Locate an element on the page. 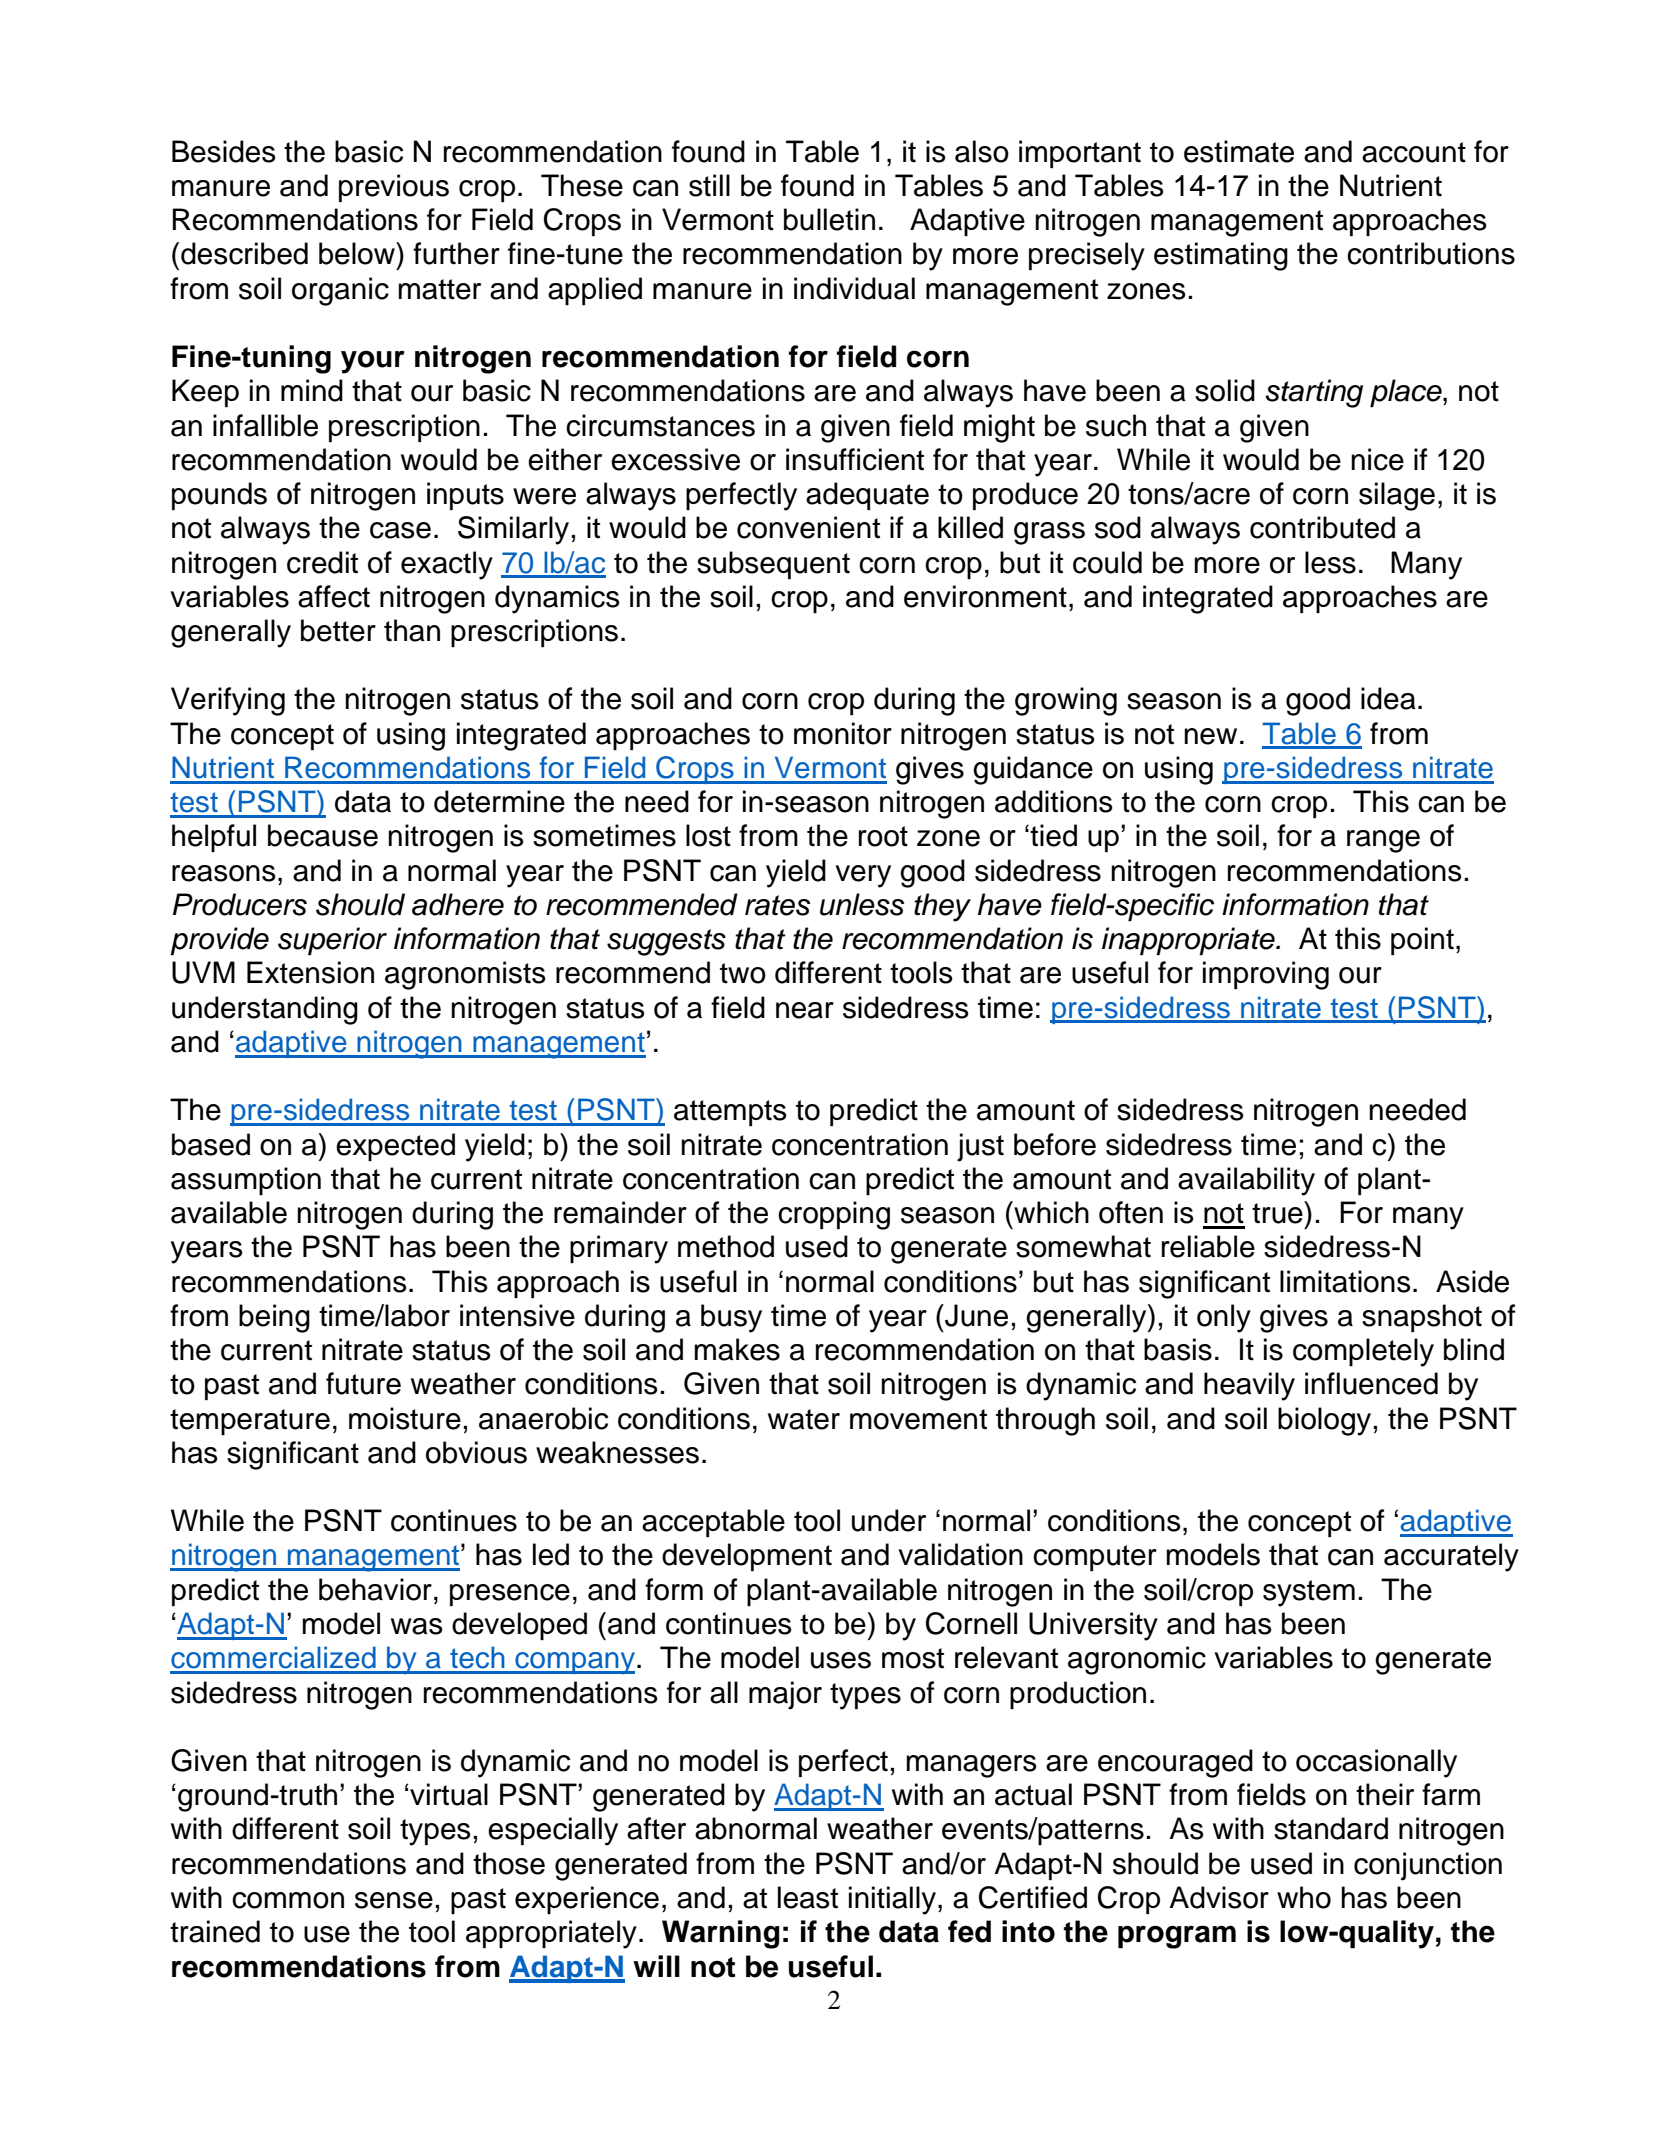 The image size is (1656, 2144). Extension is located at coordinates (310, 972).
